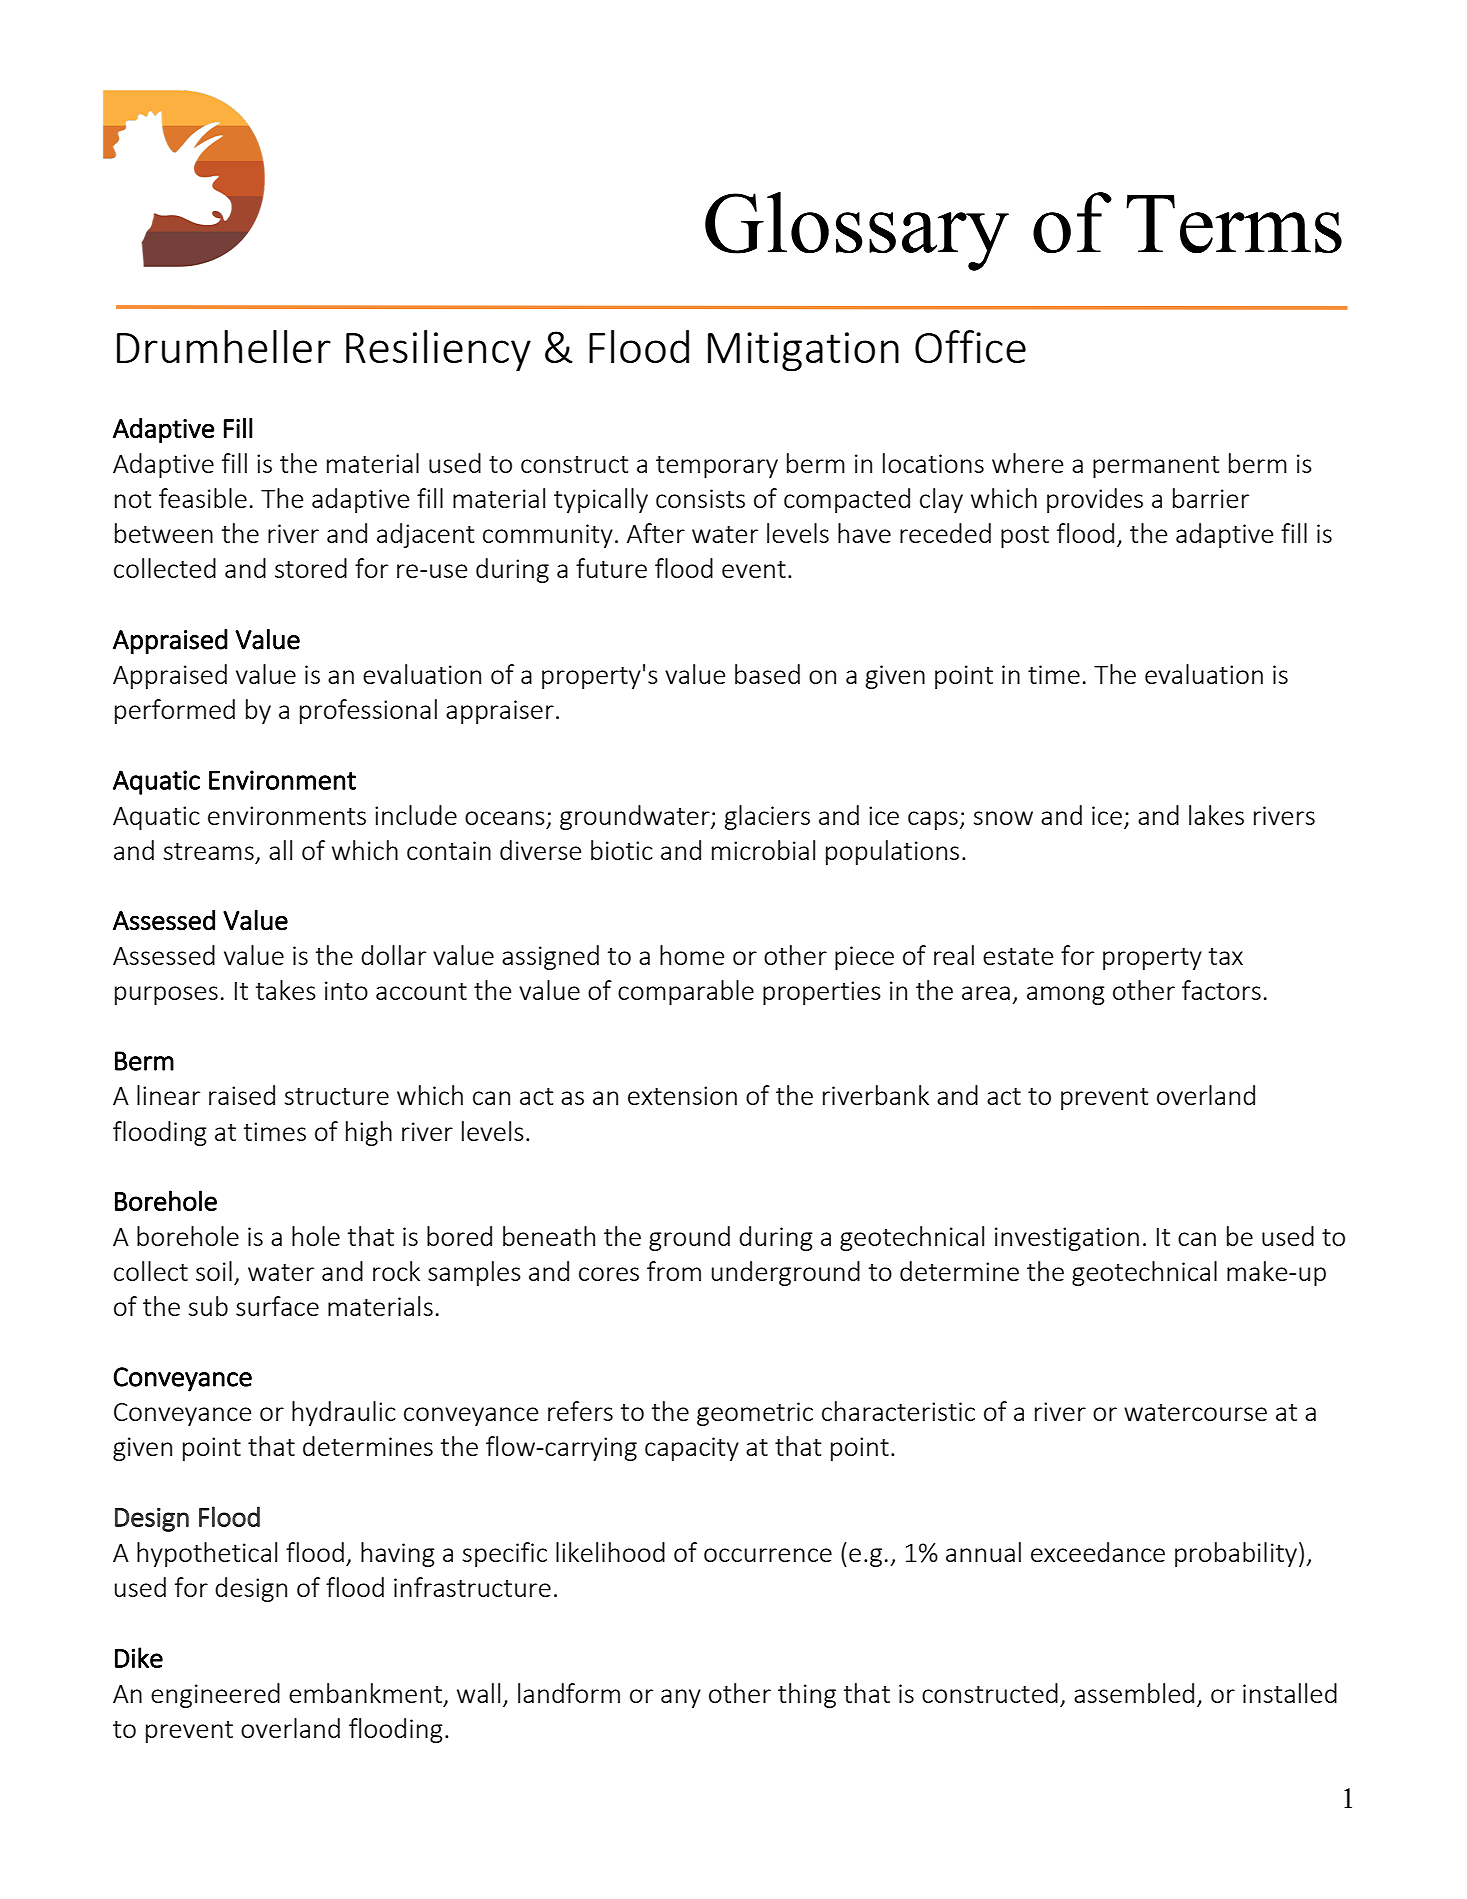 This image has height=1899, width=1467. Describe the element at coordinates (763, 850) in the image. I see `microbial` at that location.
